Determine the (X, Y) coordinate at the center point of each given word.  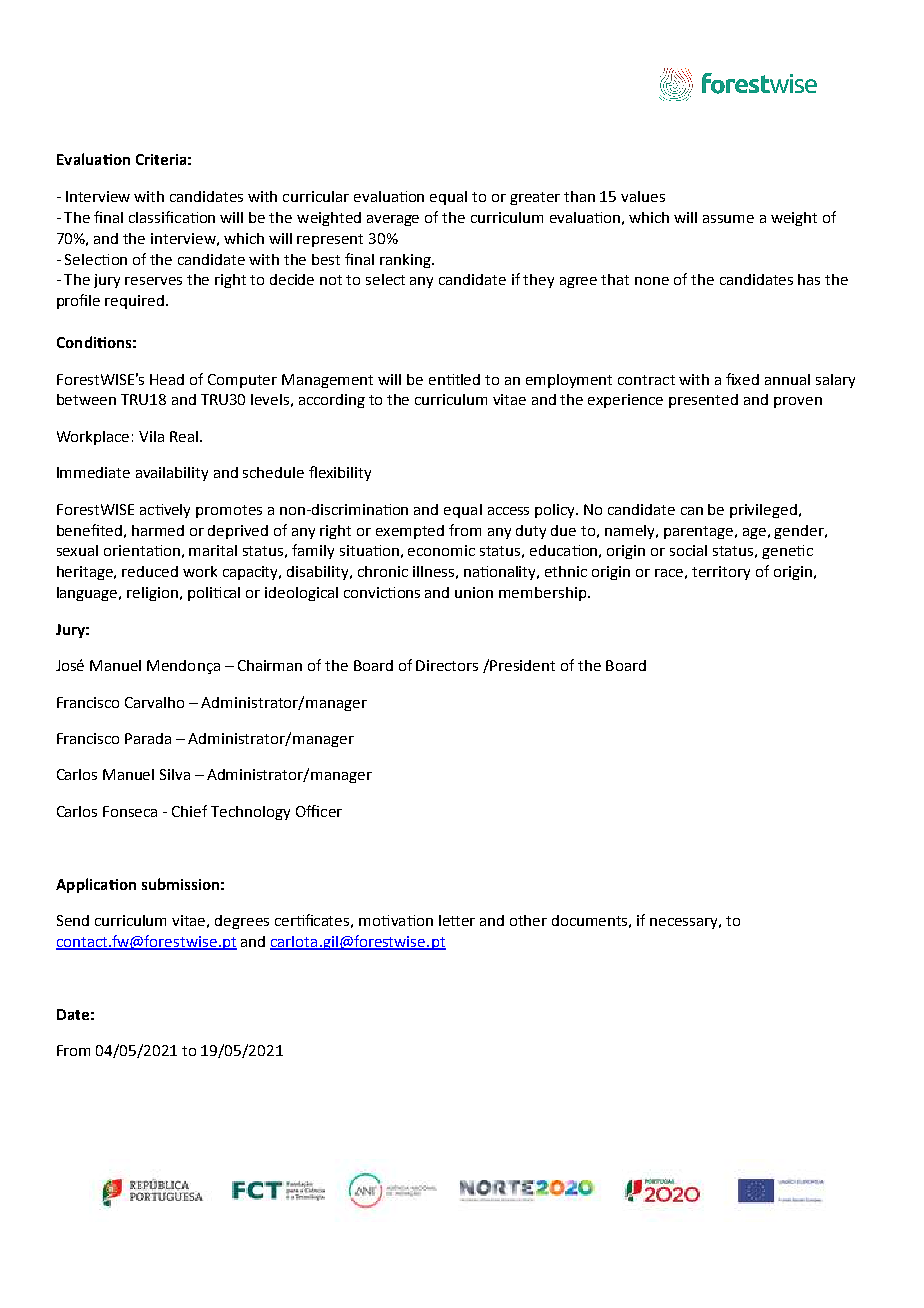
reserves (153, 281)
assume (728, 219)
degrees (242, 922)
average (393, 220)
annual (787, 379)
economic (441, 550)
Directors (447, 665)
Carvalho (154, 702)
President (522, 665)
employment (569, 381)
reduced (150, 571)
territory (721, 573)
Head (167, 379)
